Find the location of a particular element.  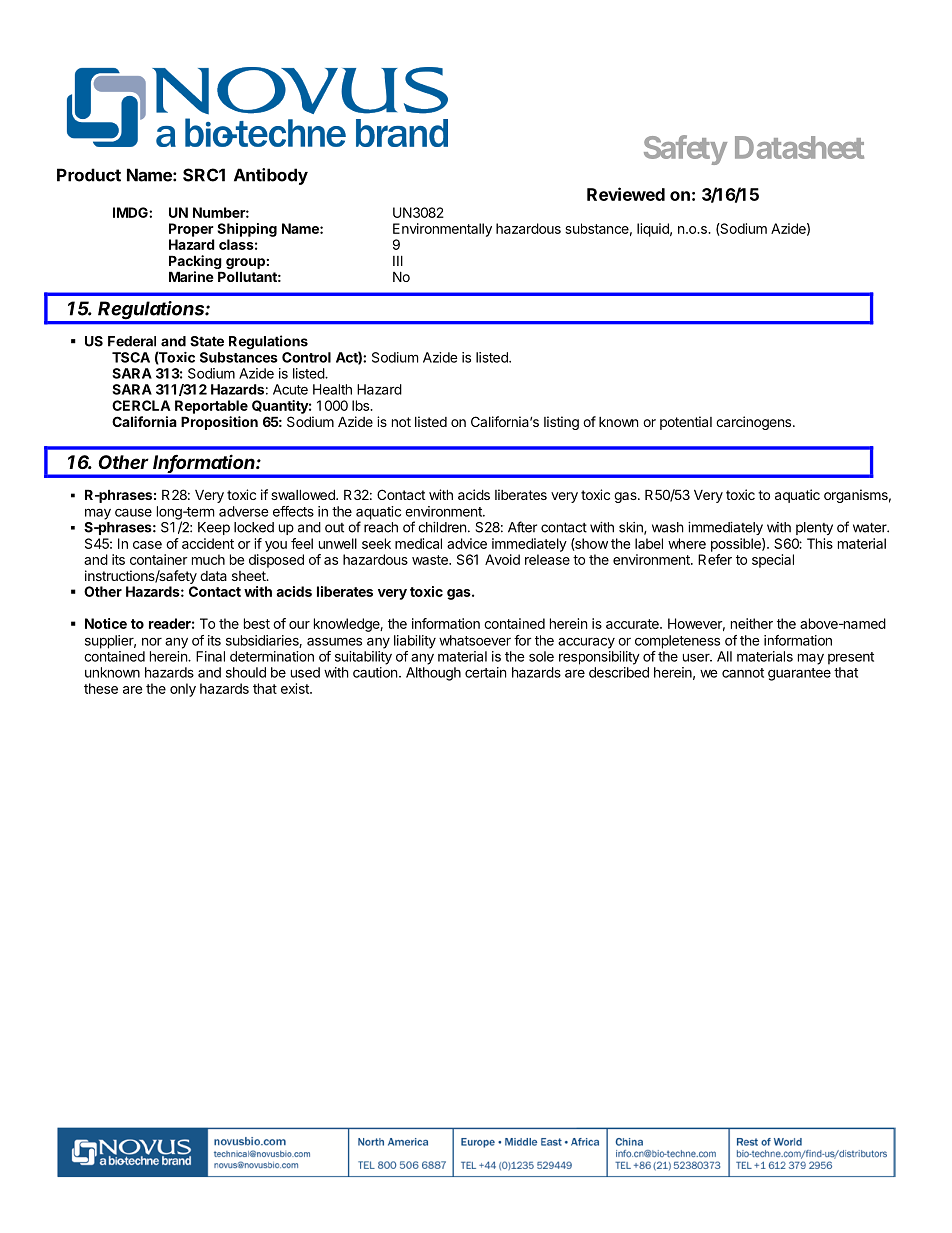

carcinogens is located at coordinates (755, 423).
